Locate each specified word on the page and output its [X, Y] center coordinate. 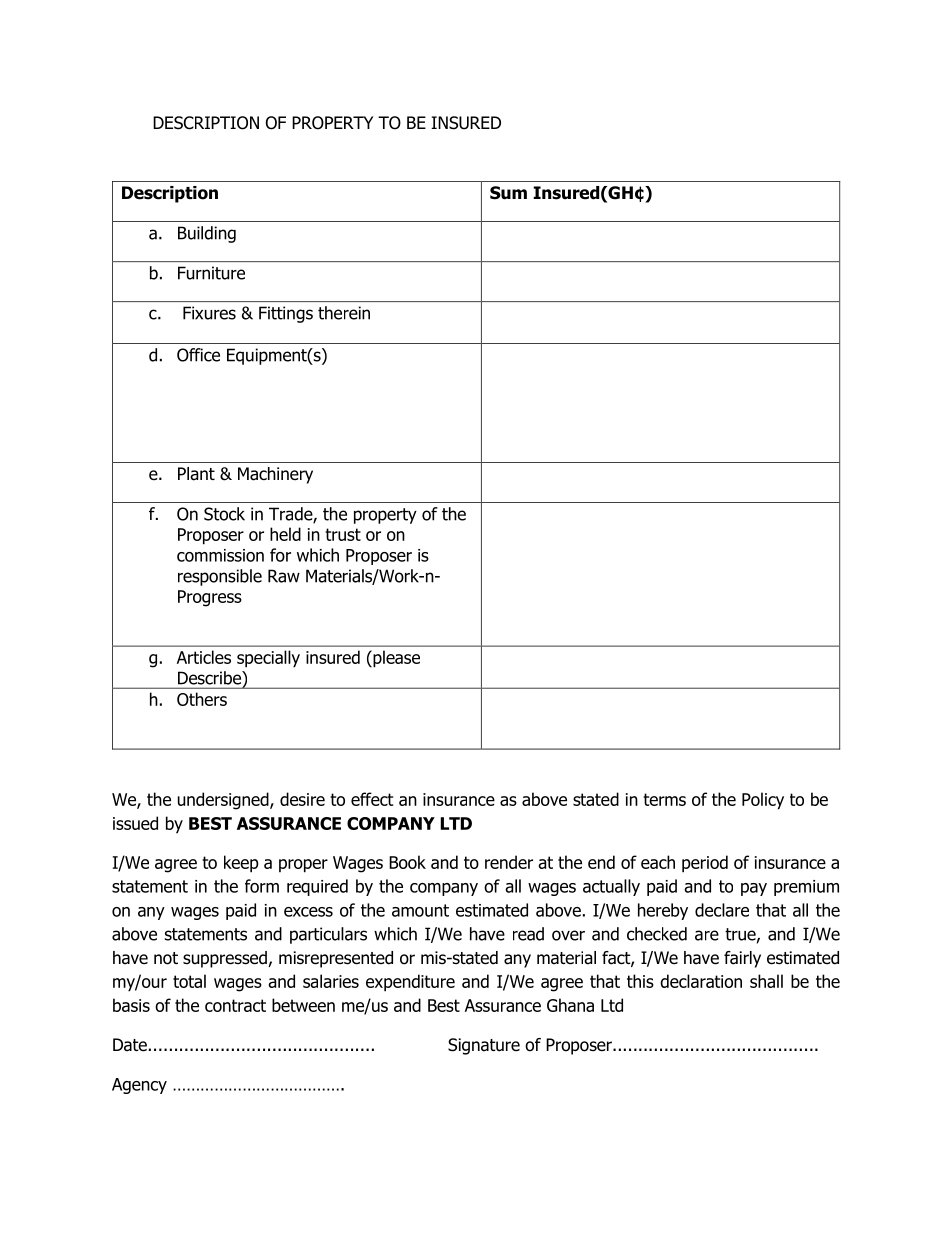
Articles [204, 657]
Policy [763, 801]
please [395, 659]
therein [344, 313]
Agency [139, 1086]
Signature [484, 1046]
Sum [508, 193]
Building [207, 234]
